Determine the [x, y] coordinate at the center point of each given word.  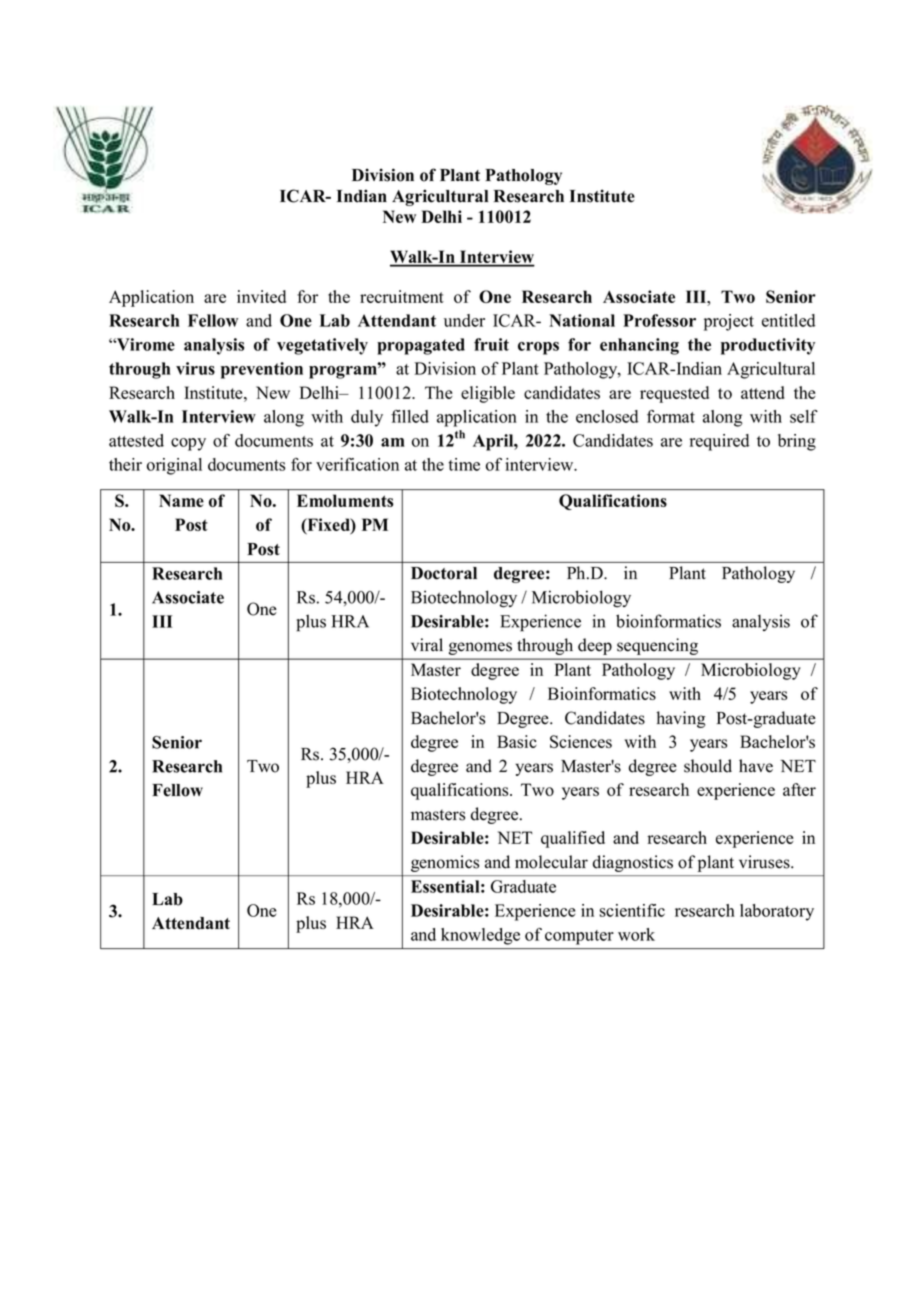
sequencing [657, 646]
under [464, 320]
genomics [445, 863]
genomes [480, 648]
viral [427, 644]
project [729, 322]
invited [261, 296]
